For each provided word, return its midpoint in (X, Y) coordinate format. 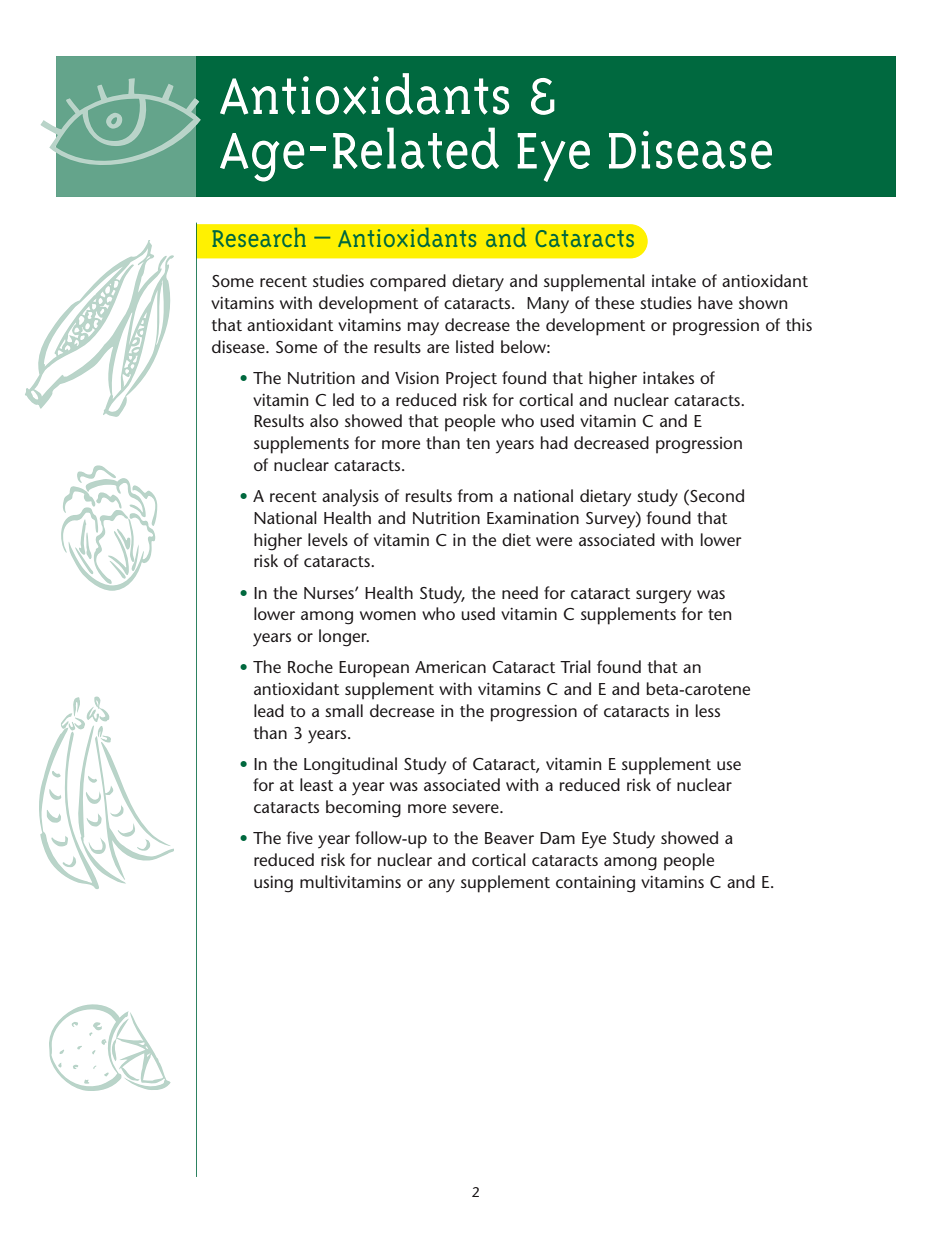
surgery (663, 597)
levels (328, 539)
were (554, 541)
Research (259, 237)
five (299, 837)
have (715, 302)
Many (548, 305)
